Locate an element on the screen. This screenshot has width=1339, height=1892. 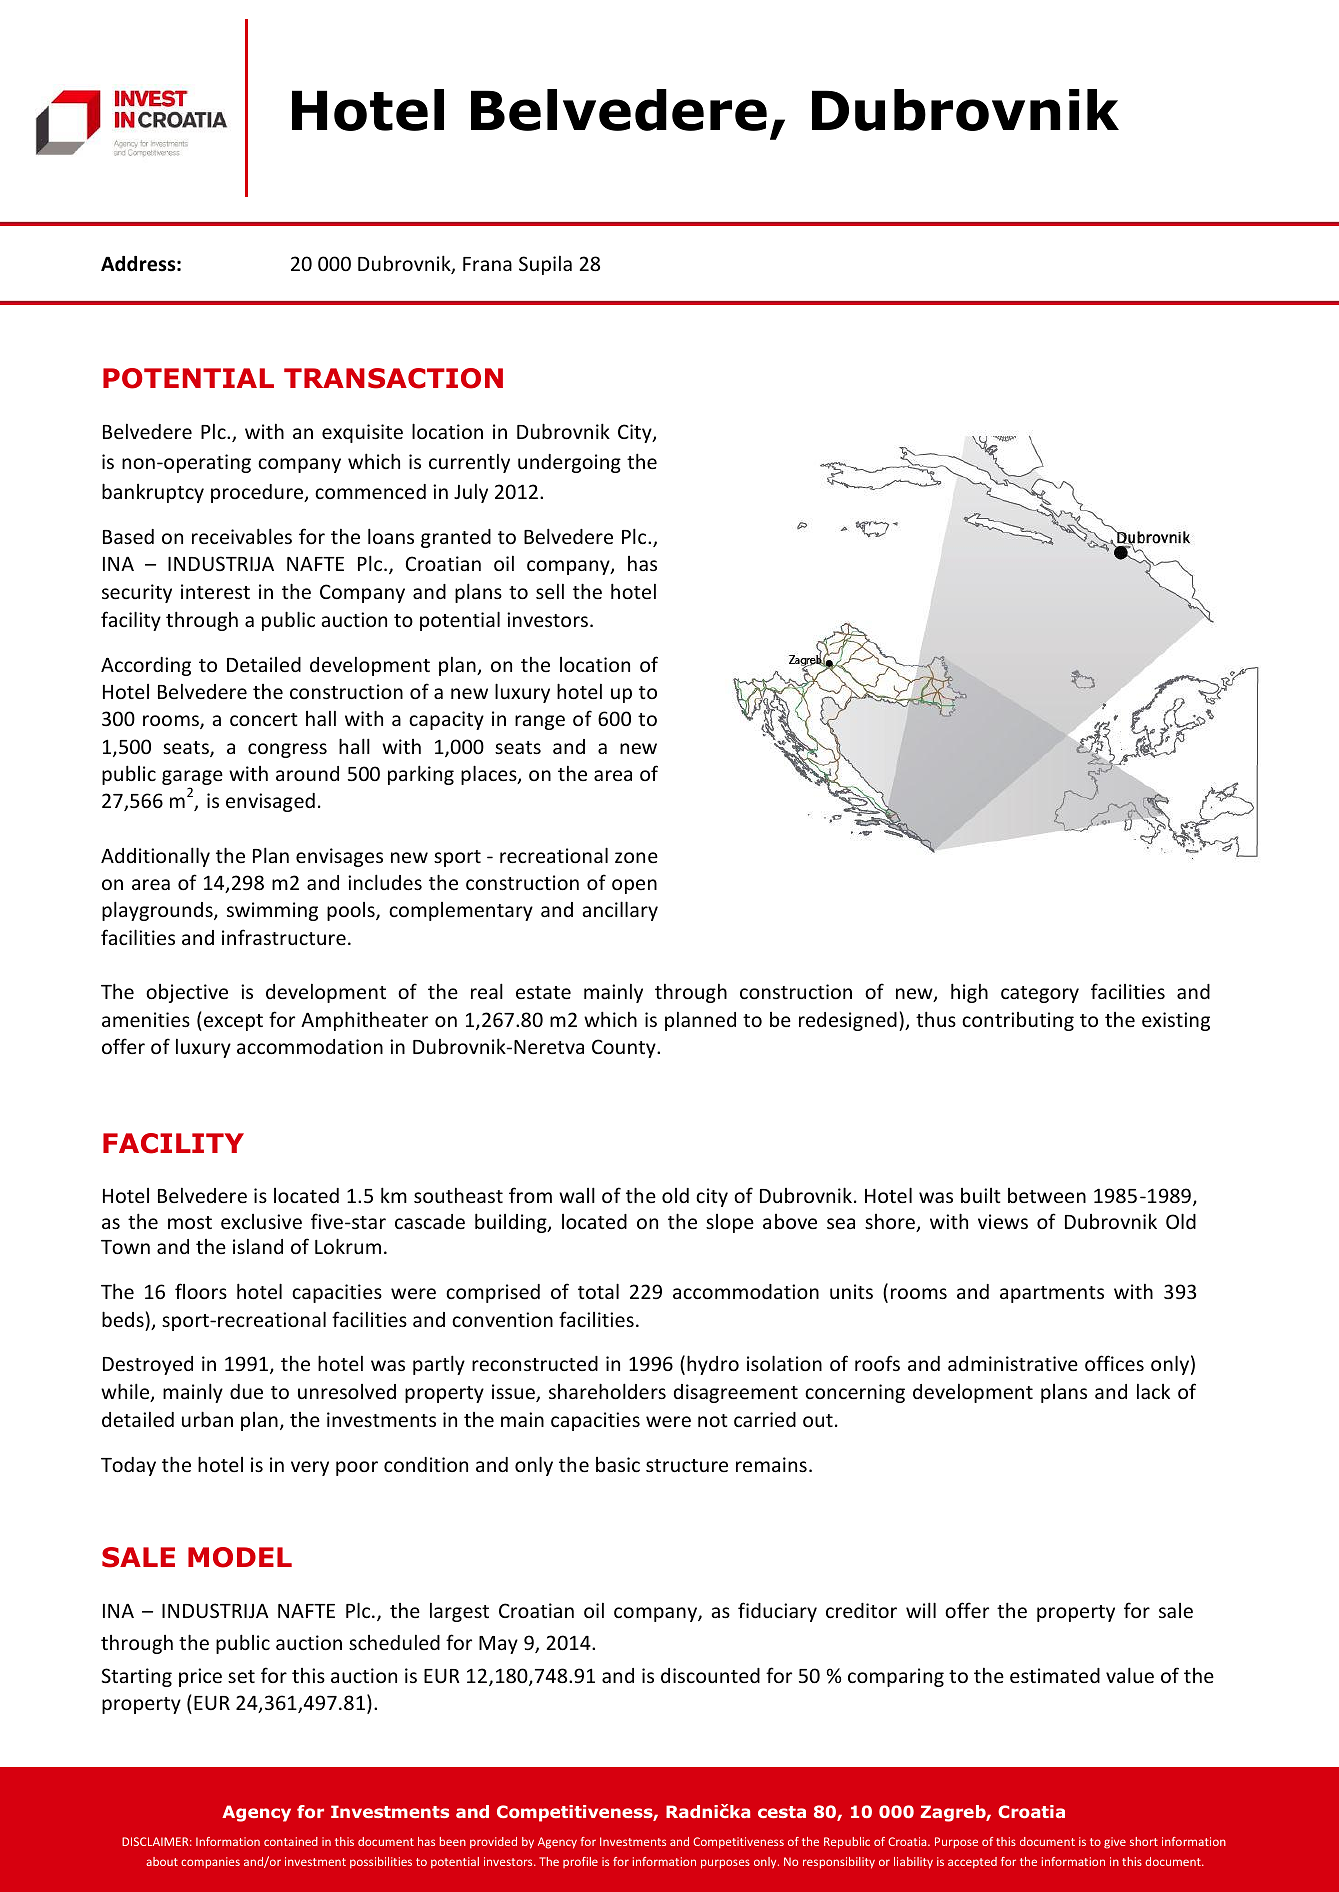
zone is located at coordinates (636, 857).
